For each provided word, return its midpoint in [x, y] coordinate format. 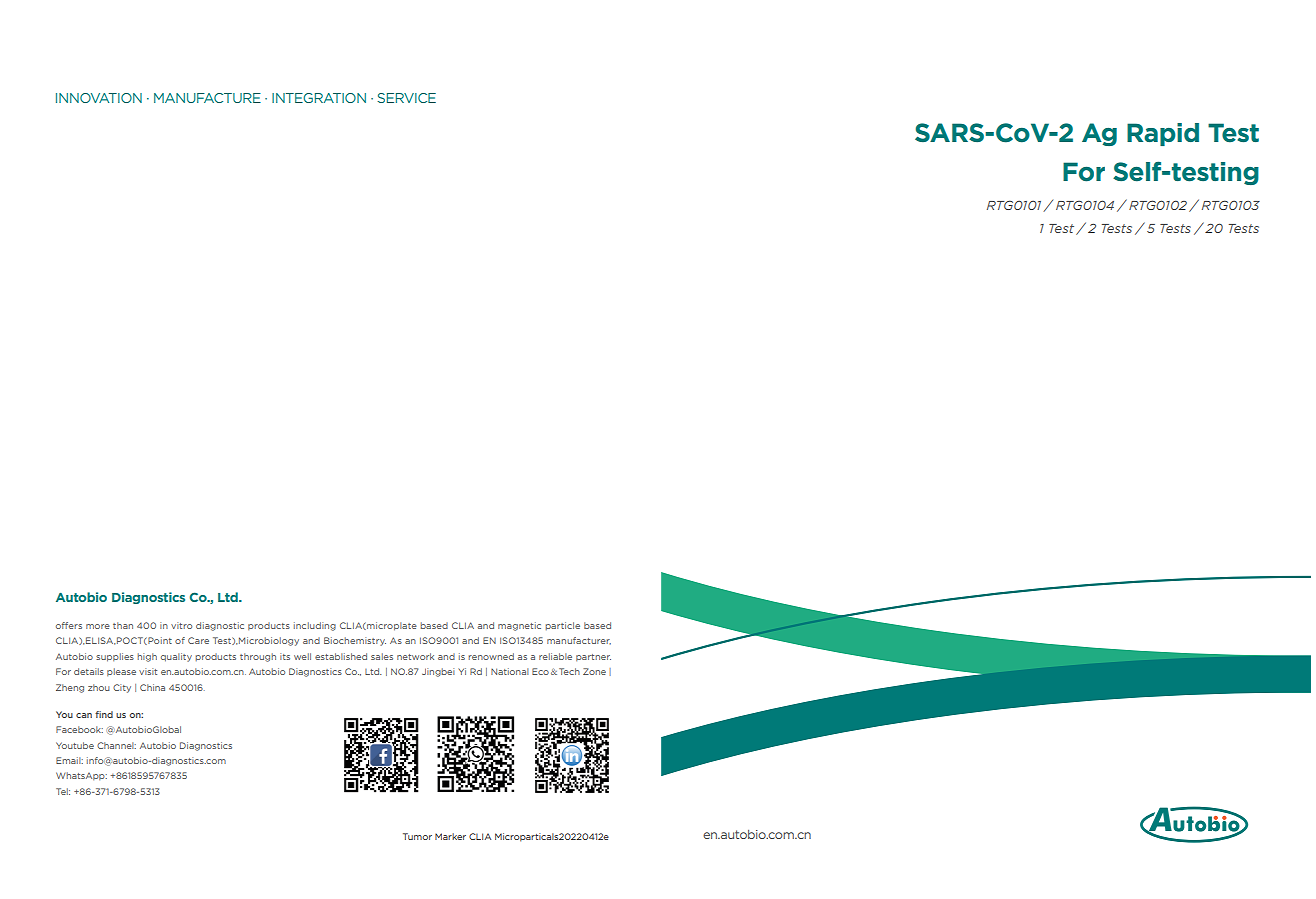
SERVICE [406, 98]
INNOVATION [99, 98]
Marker [450, 836]
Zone [594, 671]
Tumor [417, 836]
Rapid [1163, 134]
